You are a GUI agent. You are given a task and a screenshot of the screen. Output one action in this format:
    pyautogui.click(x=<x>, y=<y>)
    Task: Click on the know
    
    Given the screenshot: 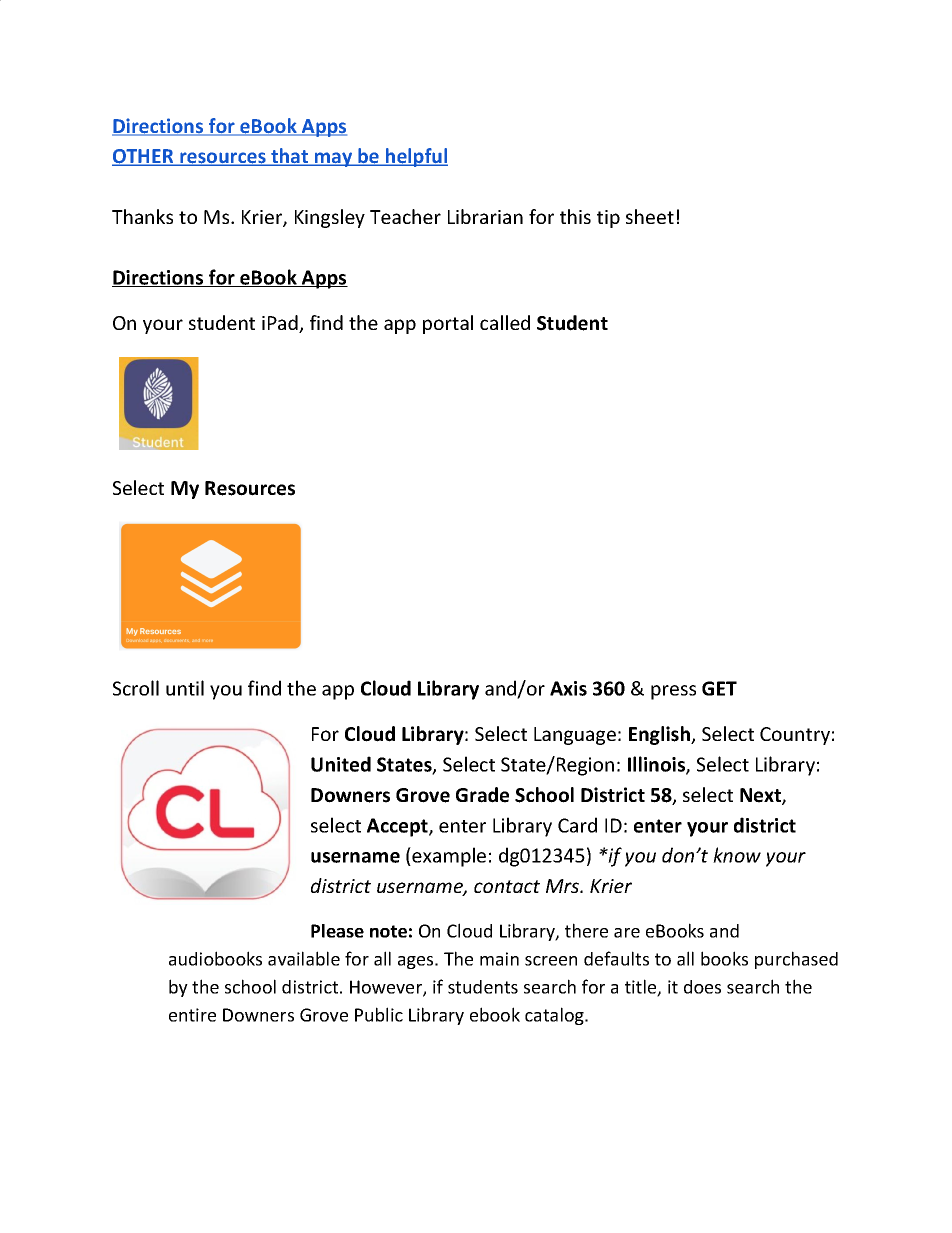 What is the action you would take?
    pyautogui.click(x=737, y=855)
